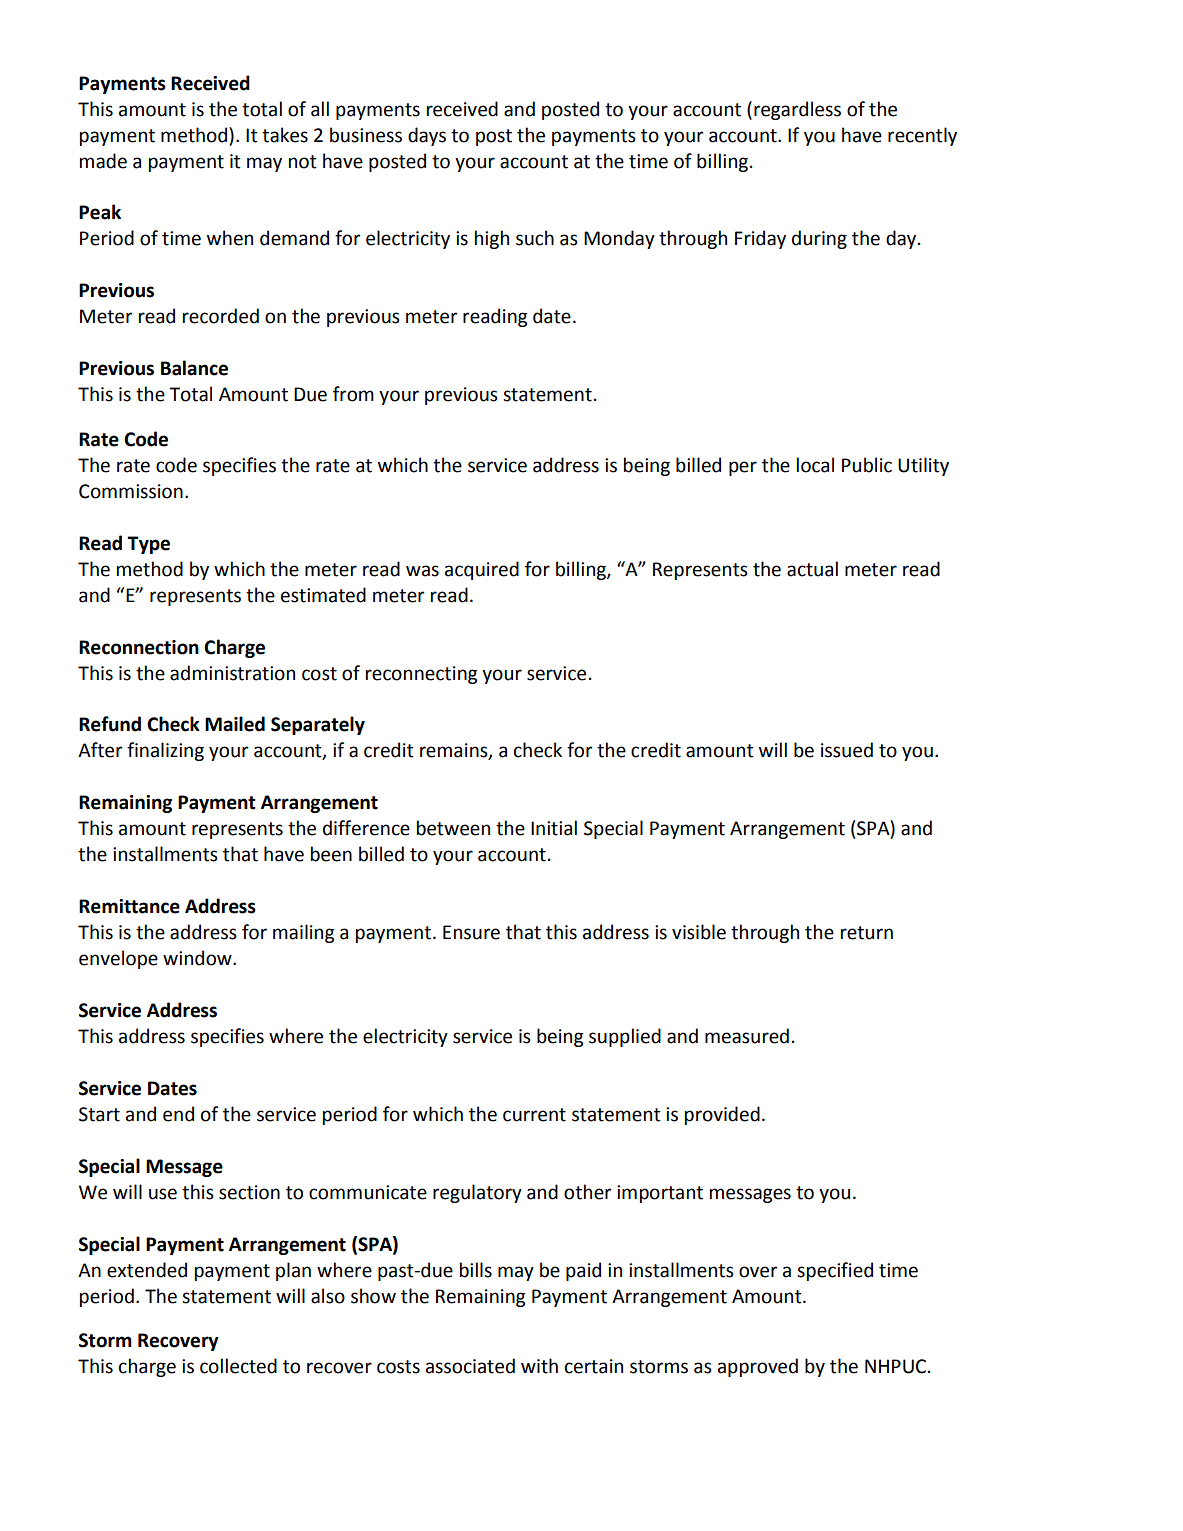 The width and height of the screenshot is (1183, 1531). I want to click on current, so click(534, 1115).
